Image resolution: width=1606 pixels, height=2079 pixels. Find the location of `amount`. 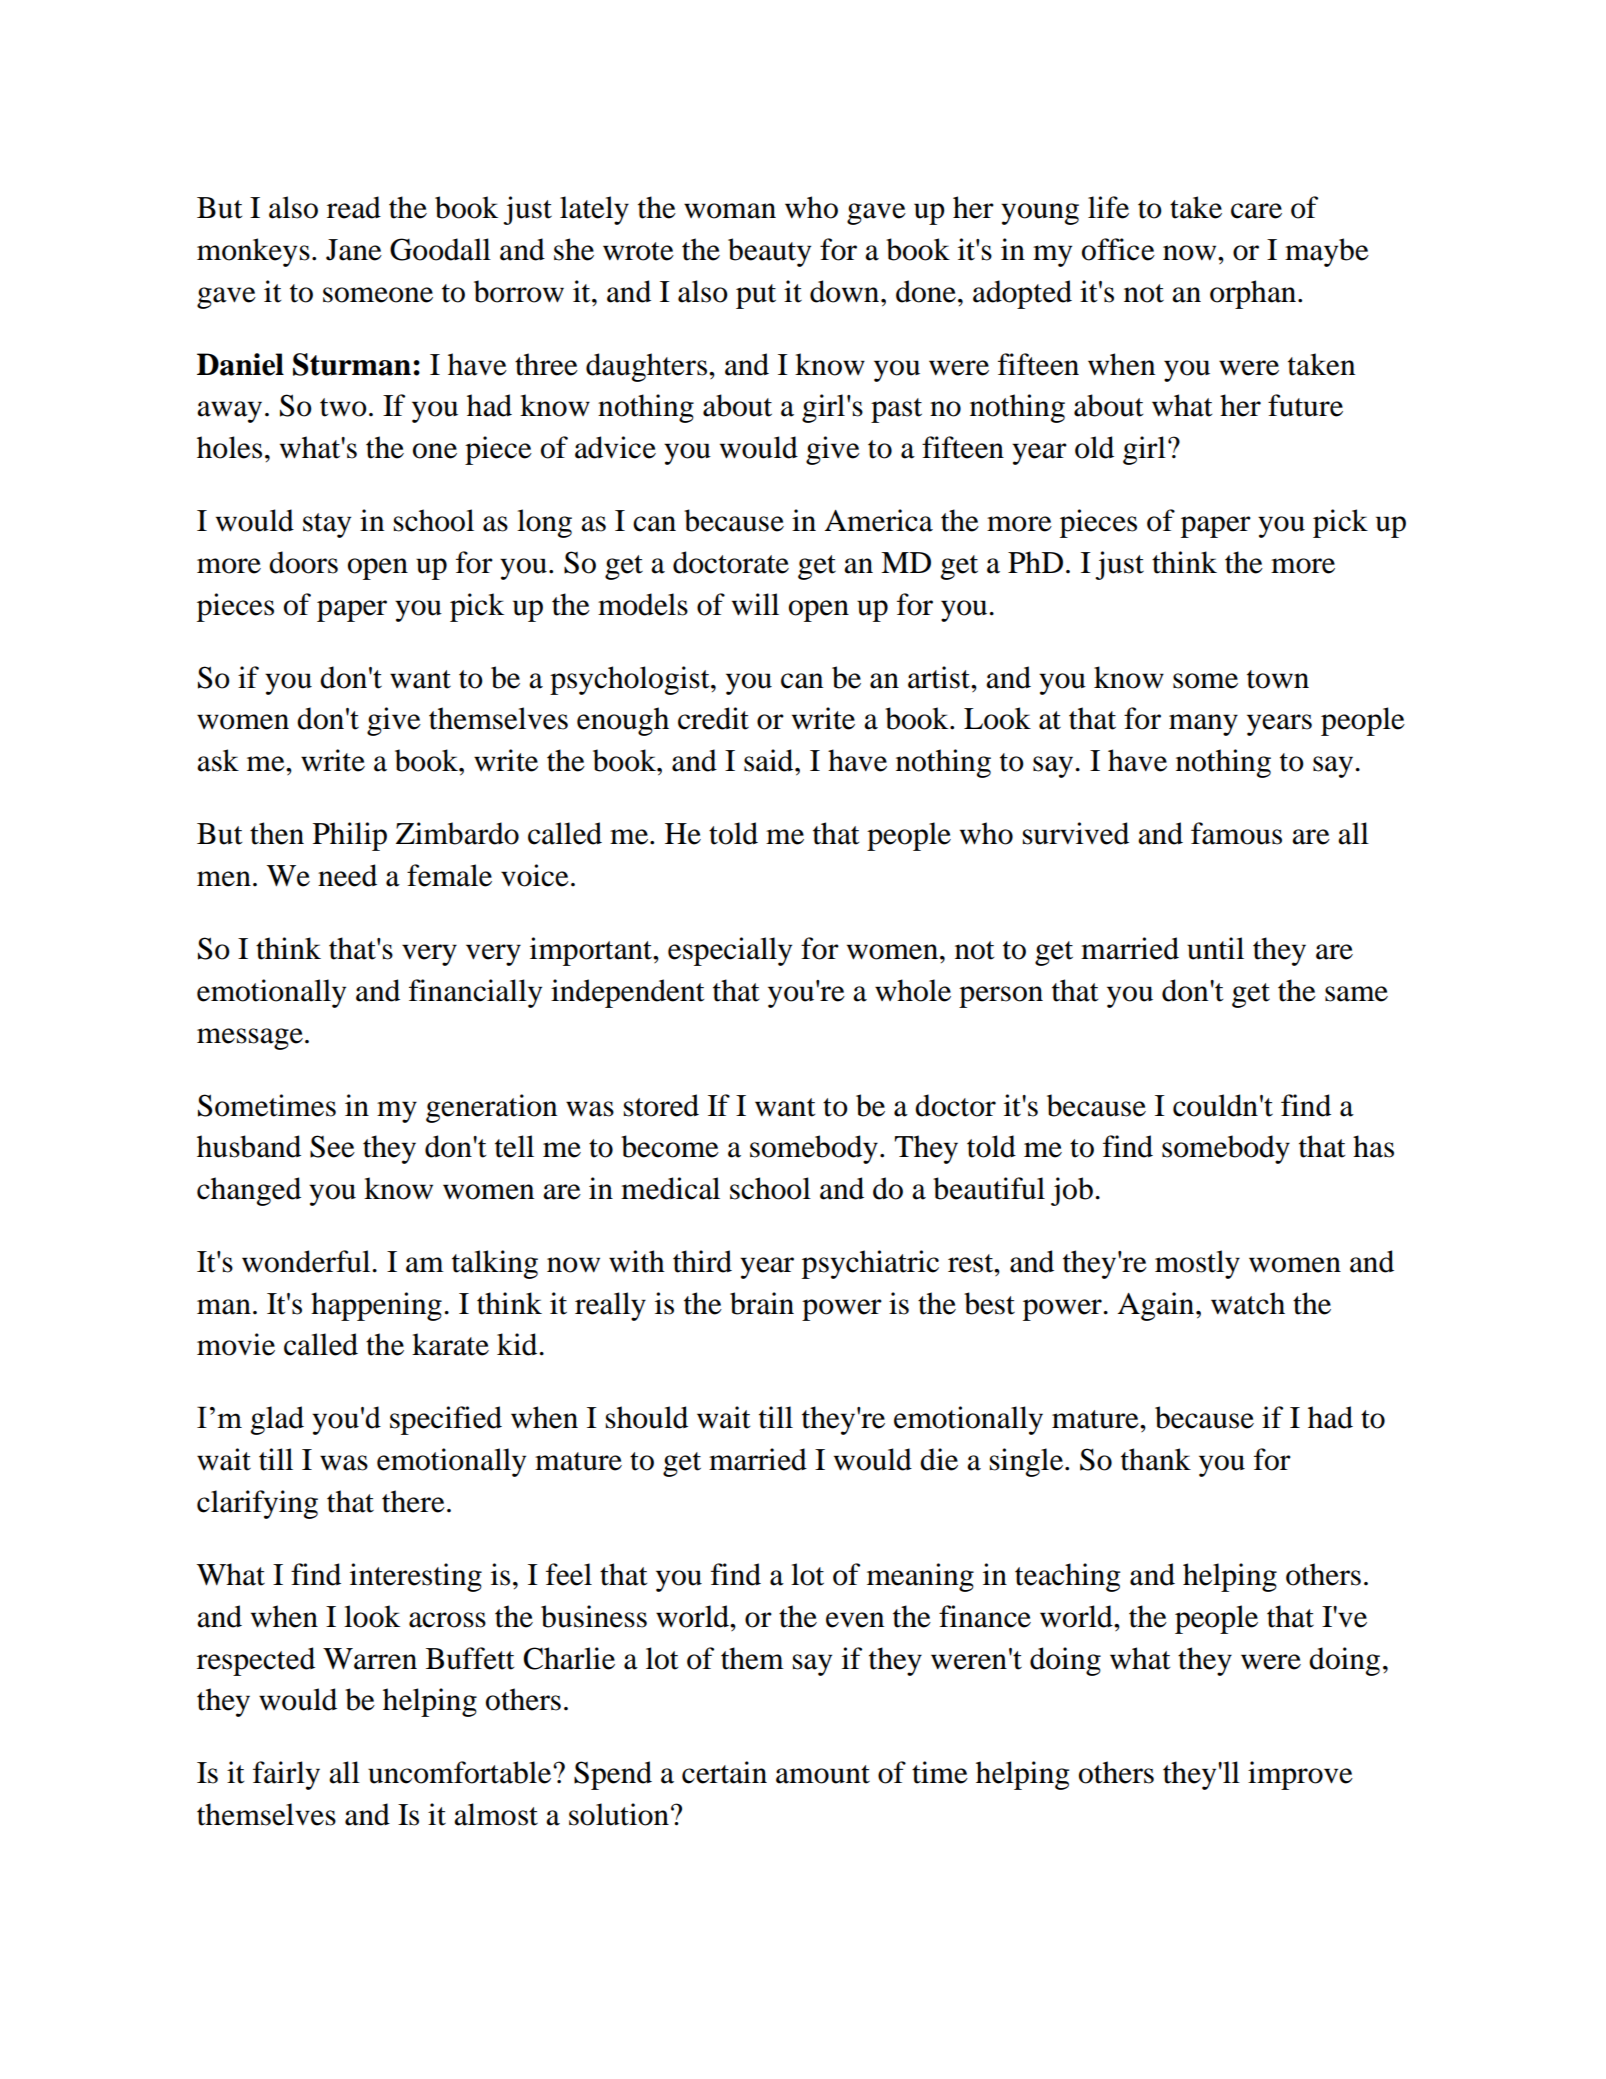

amount is located at coordinates (823, 1774).
